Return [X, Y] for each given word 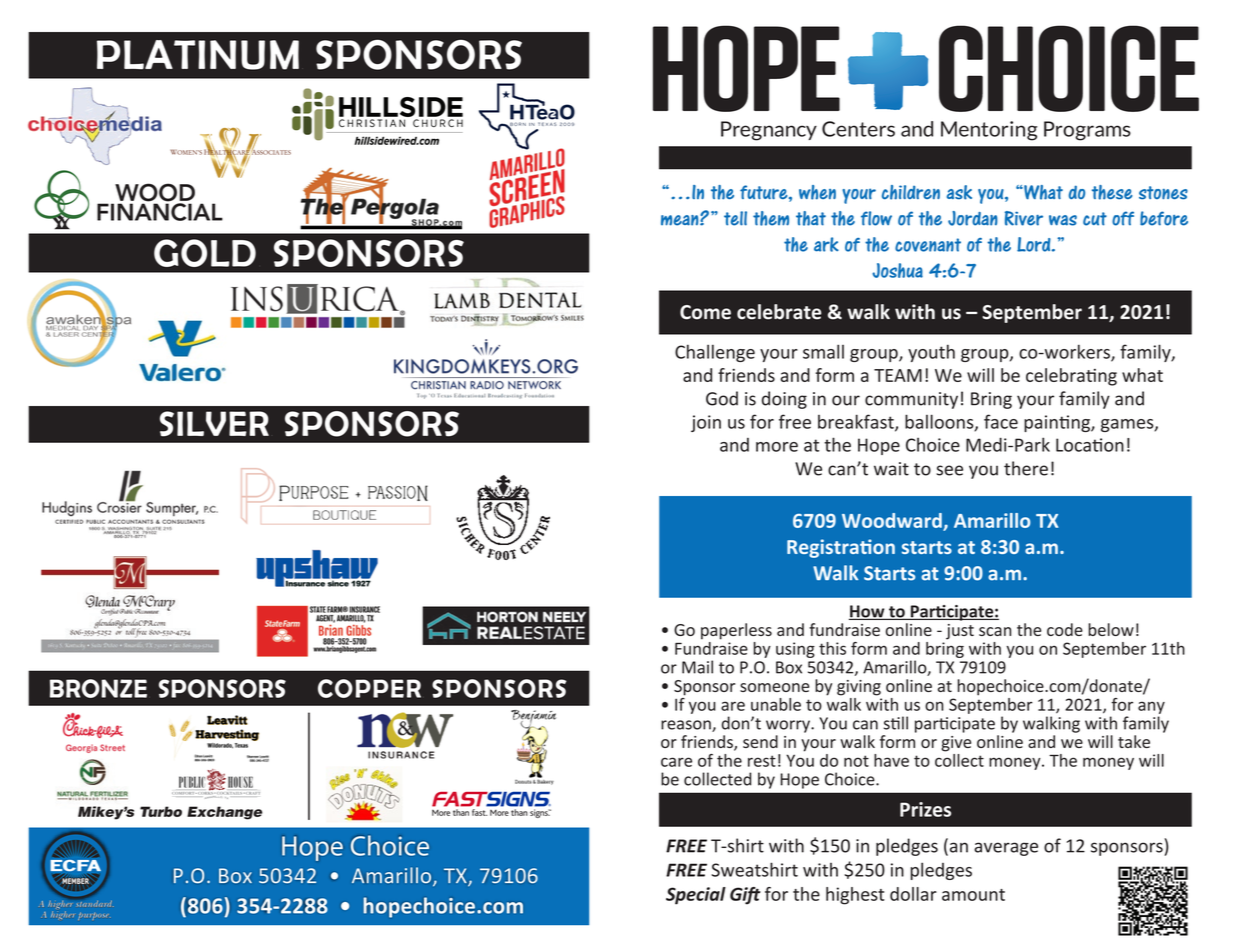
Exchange [224, 813]
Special [696, 896]
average [1006, 849]
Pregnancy [769, 131]
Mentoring [989, 131]
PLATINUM [198, 55]
